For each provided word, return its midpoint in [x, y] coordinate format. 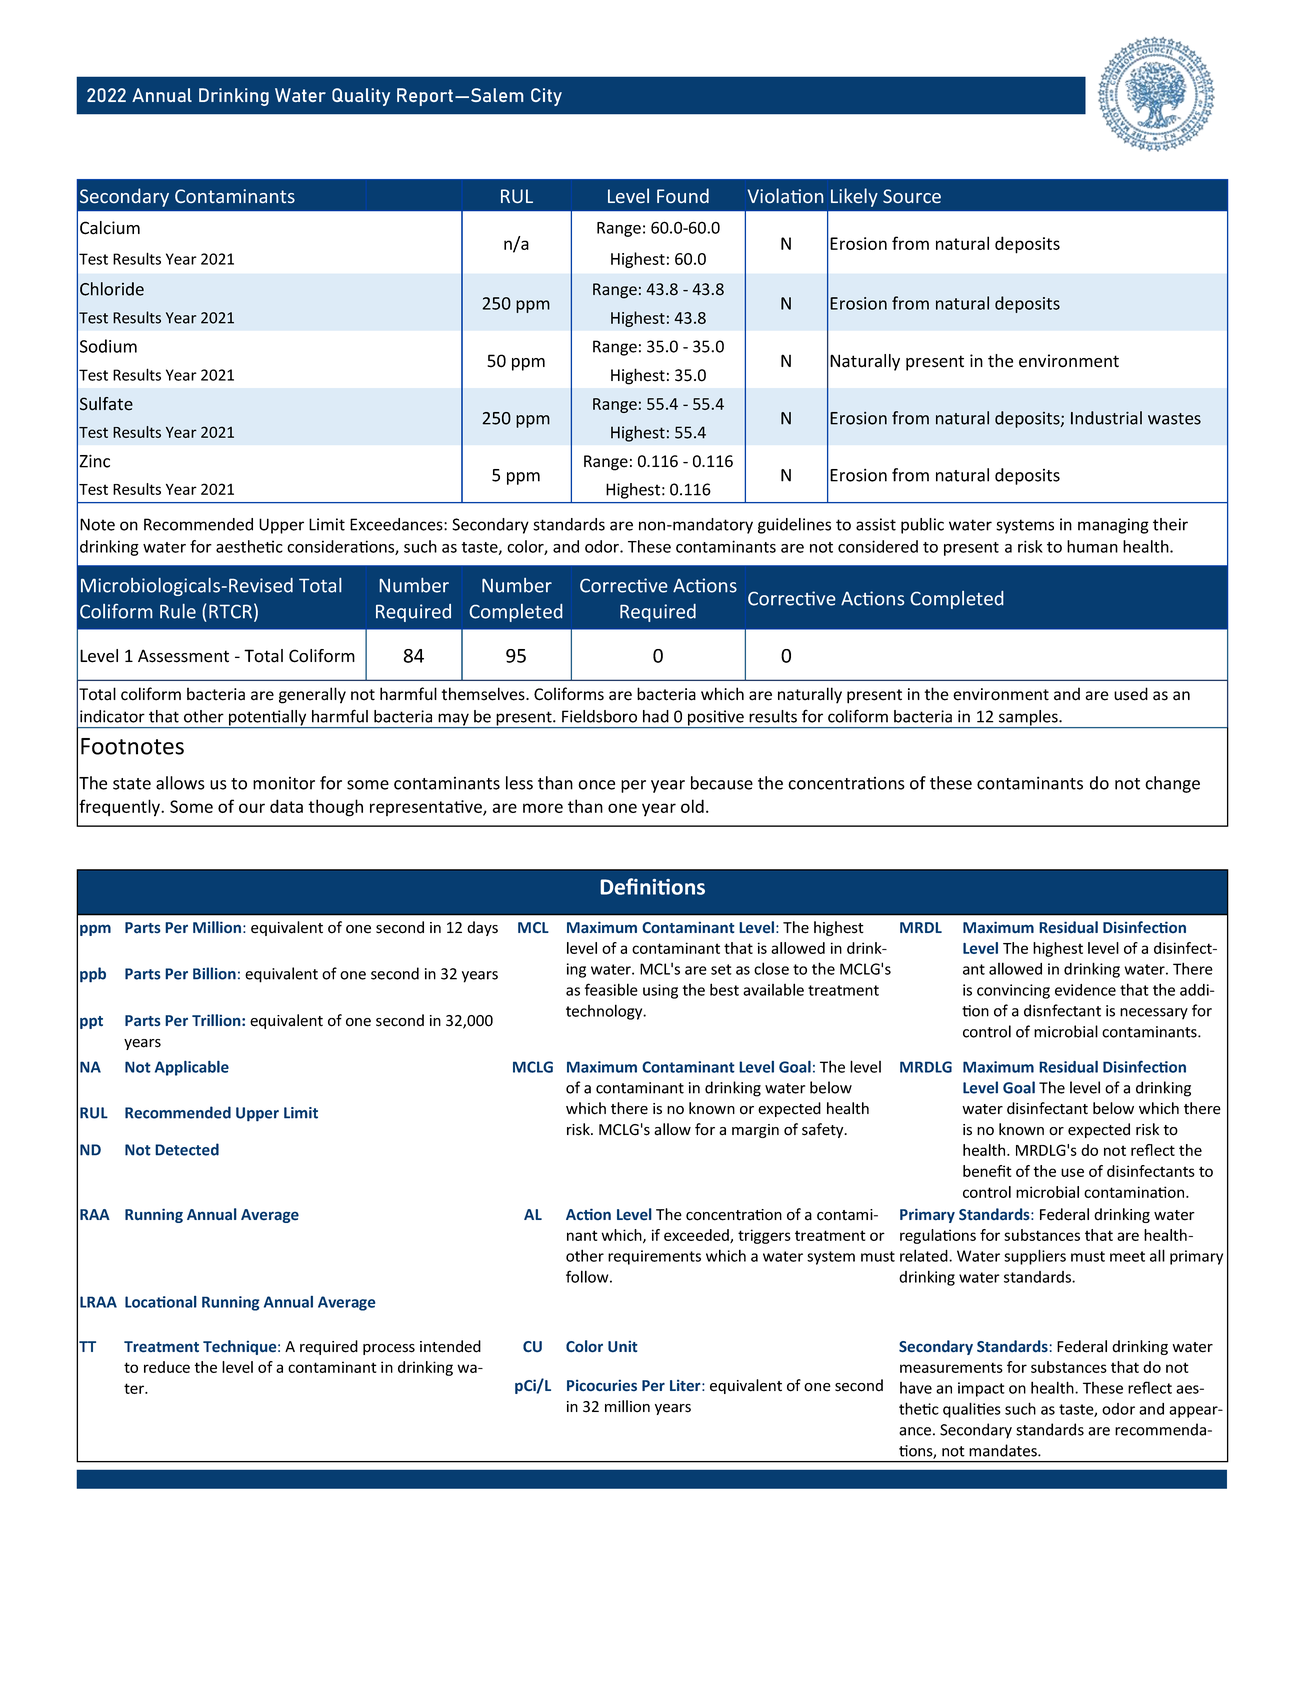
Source [912, 196]
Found [683, 195]
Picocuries [602, 1386]
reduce [167, 1367]
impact [981, 1389]
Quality [361, 97]
